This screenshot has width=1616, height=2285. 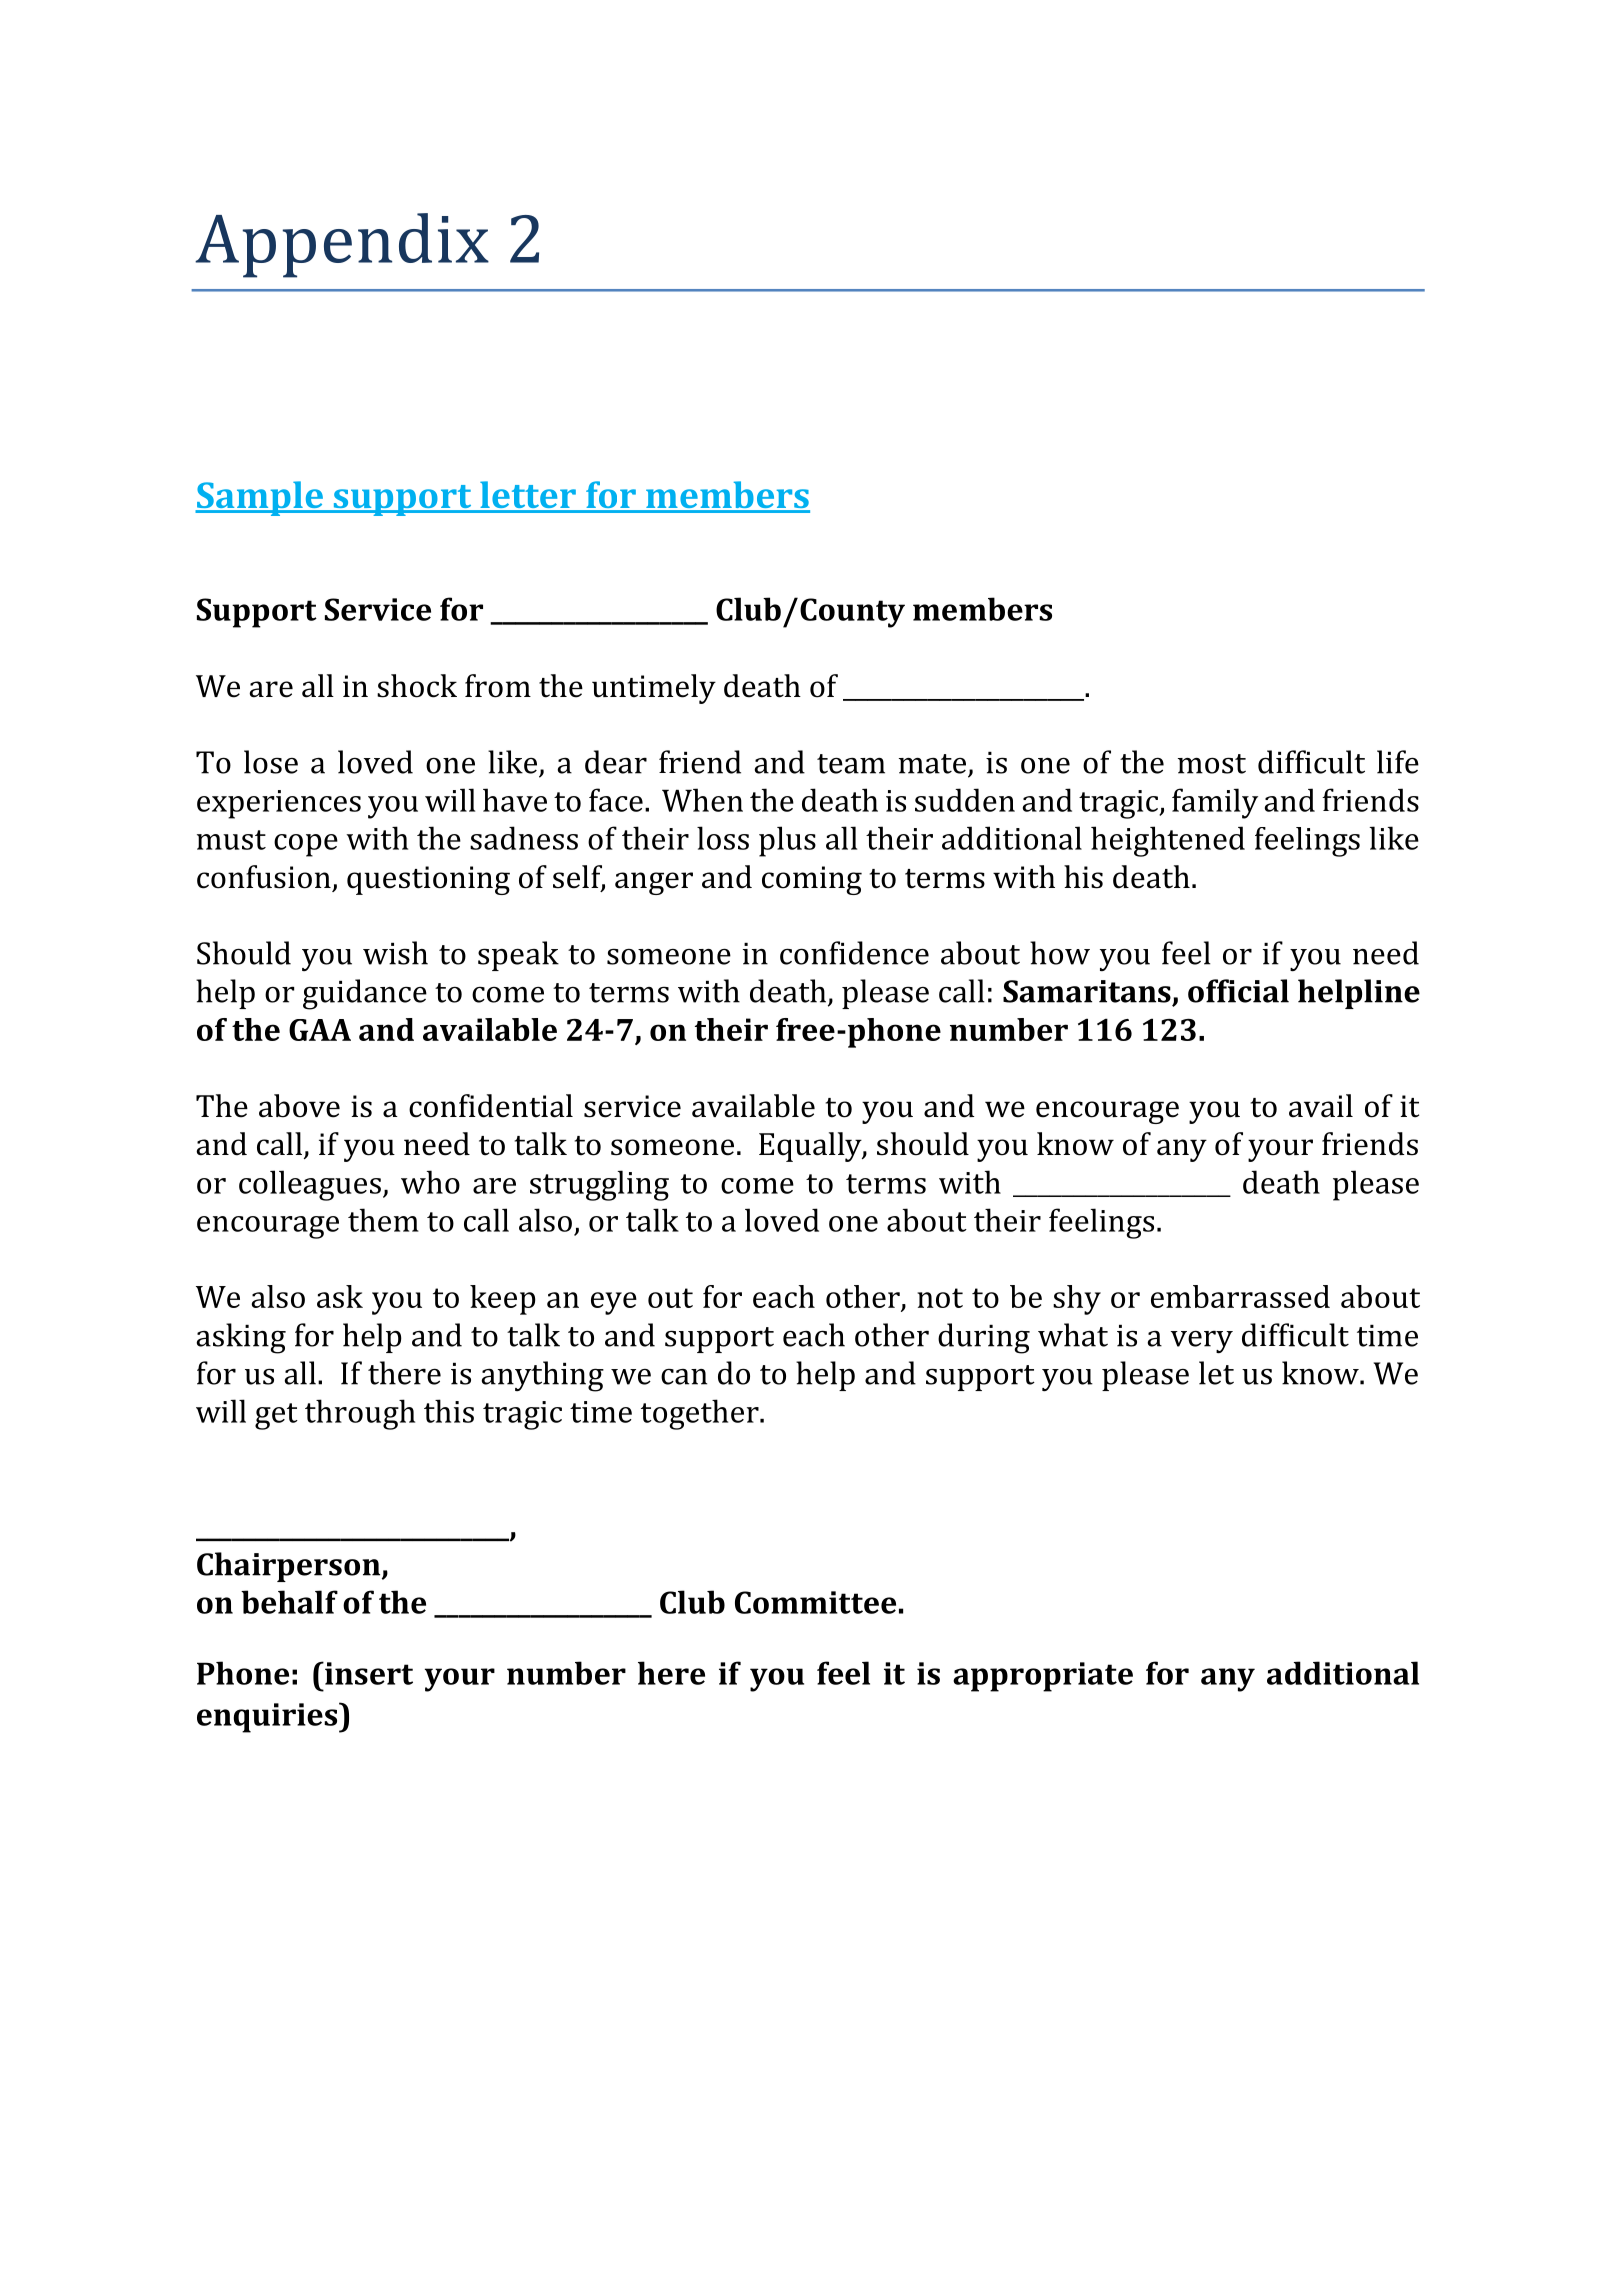 What do you see at coordinates (342, 245) in the screenshot?
I see `Appendix` at bounding box center [342, 245].
